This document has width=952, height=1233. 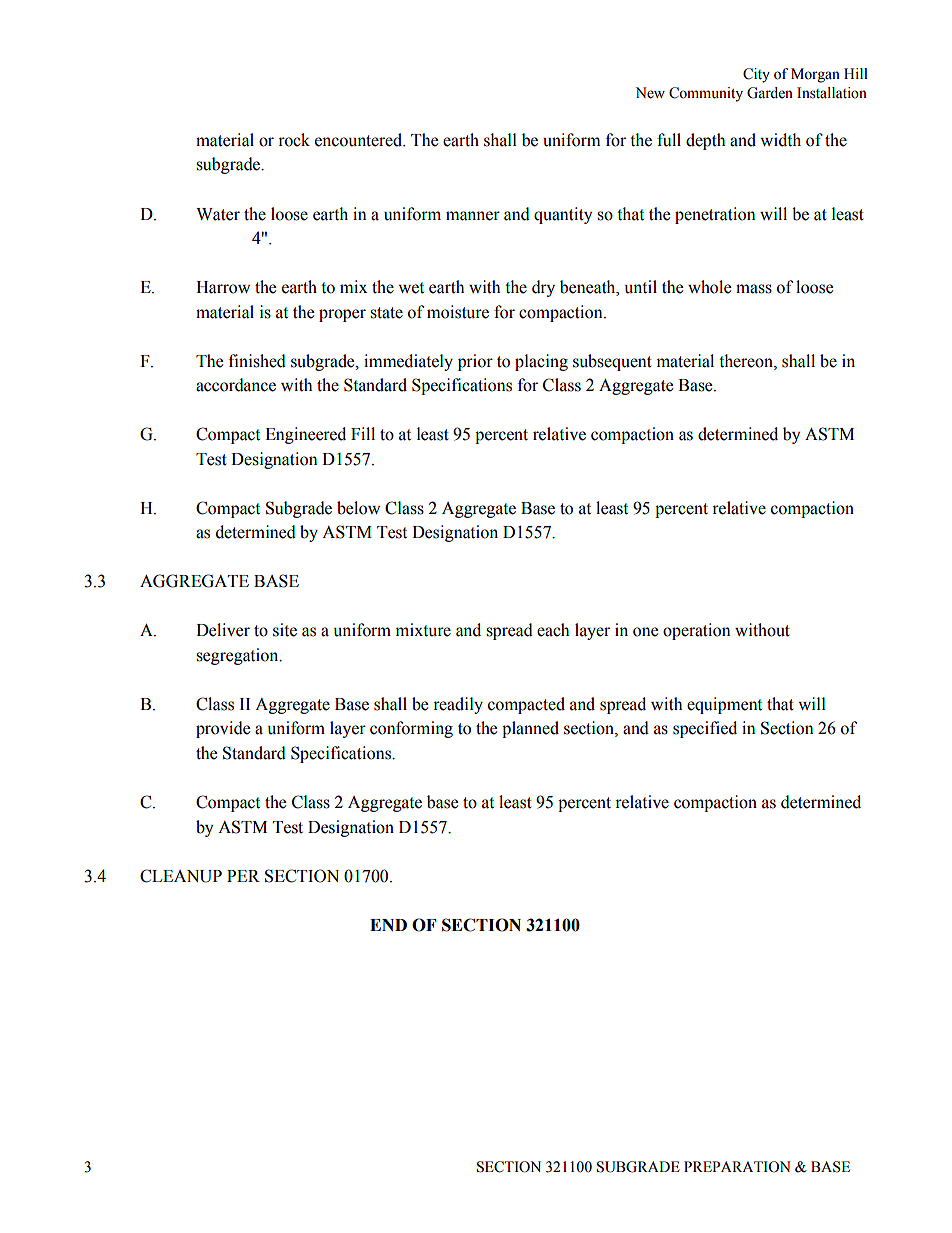 I want to click on thereon, so click(x=747, y=361).
